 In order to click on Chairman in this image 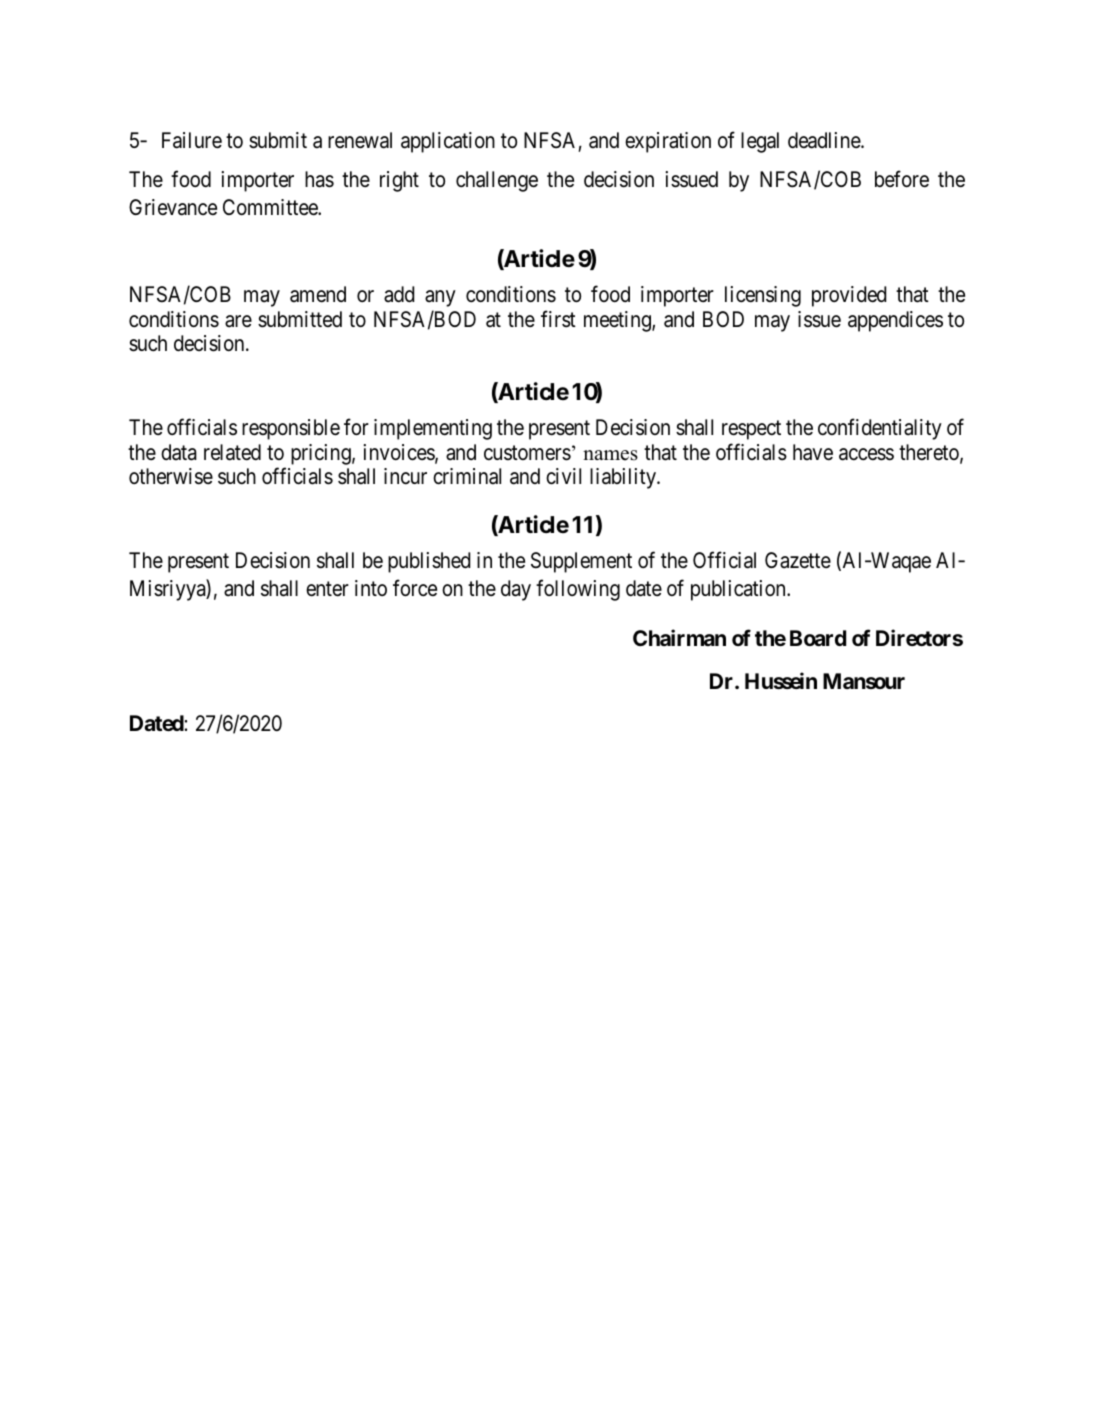, I will do `click(679, 638)`.
